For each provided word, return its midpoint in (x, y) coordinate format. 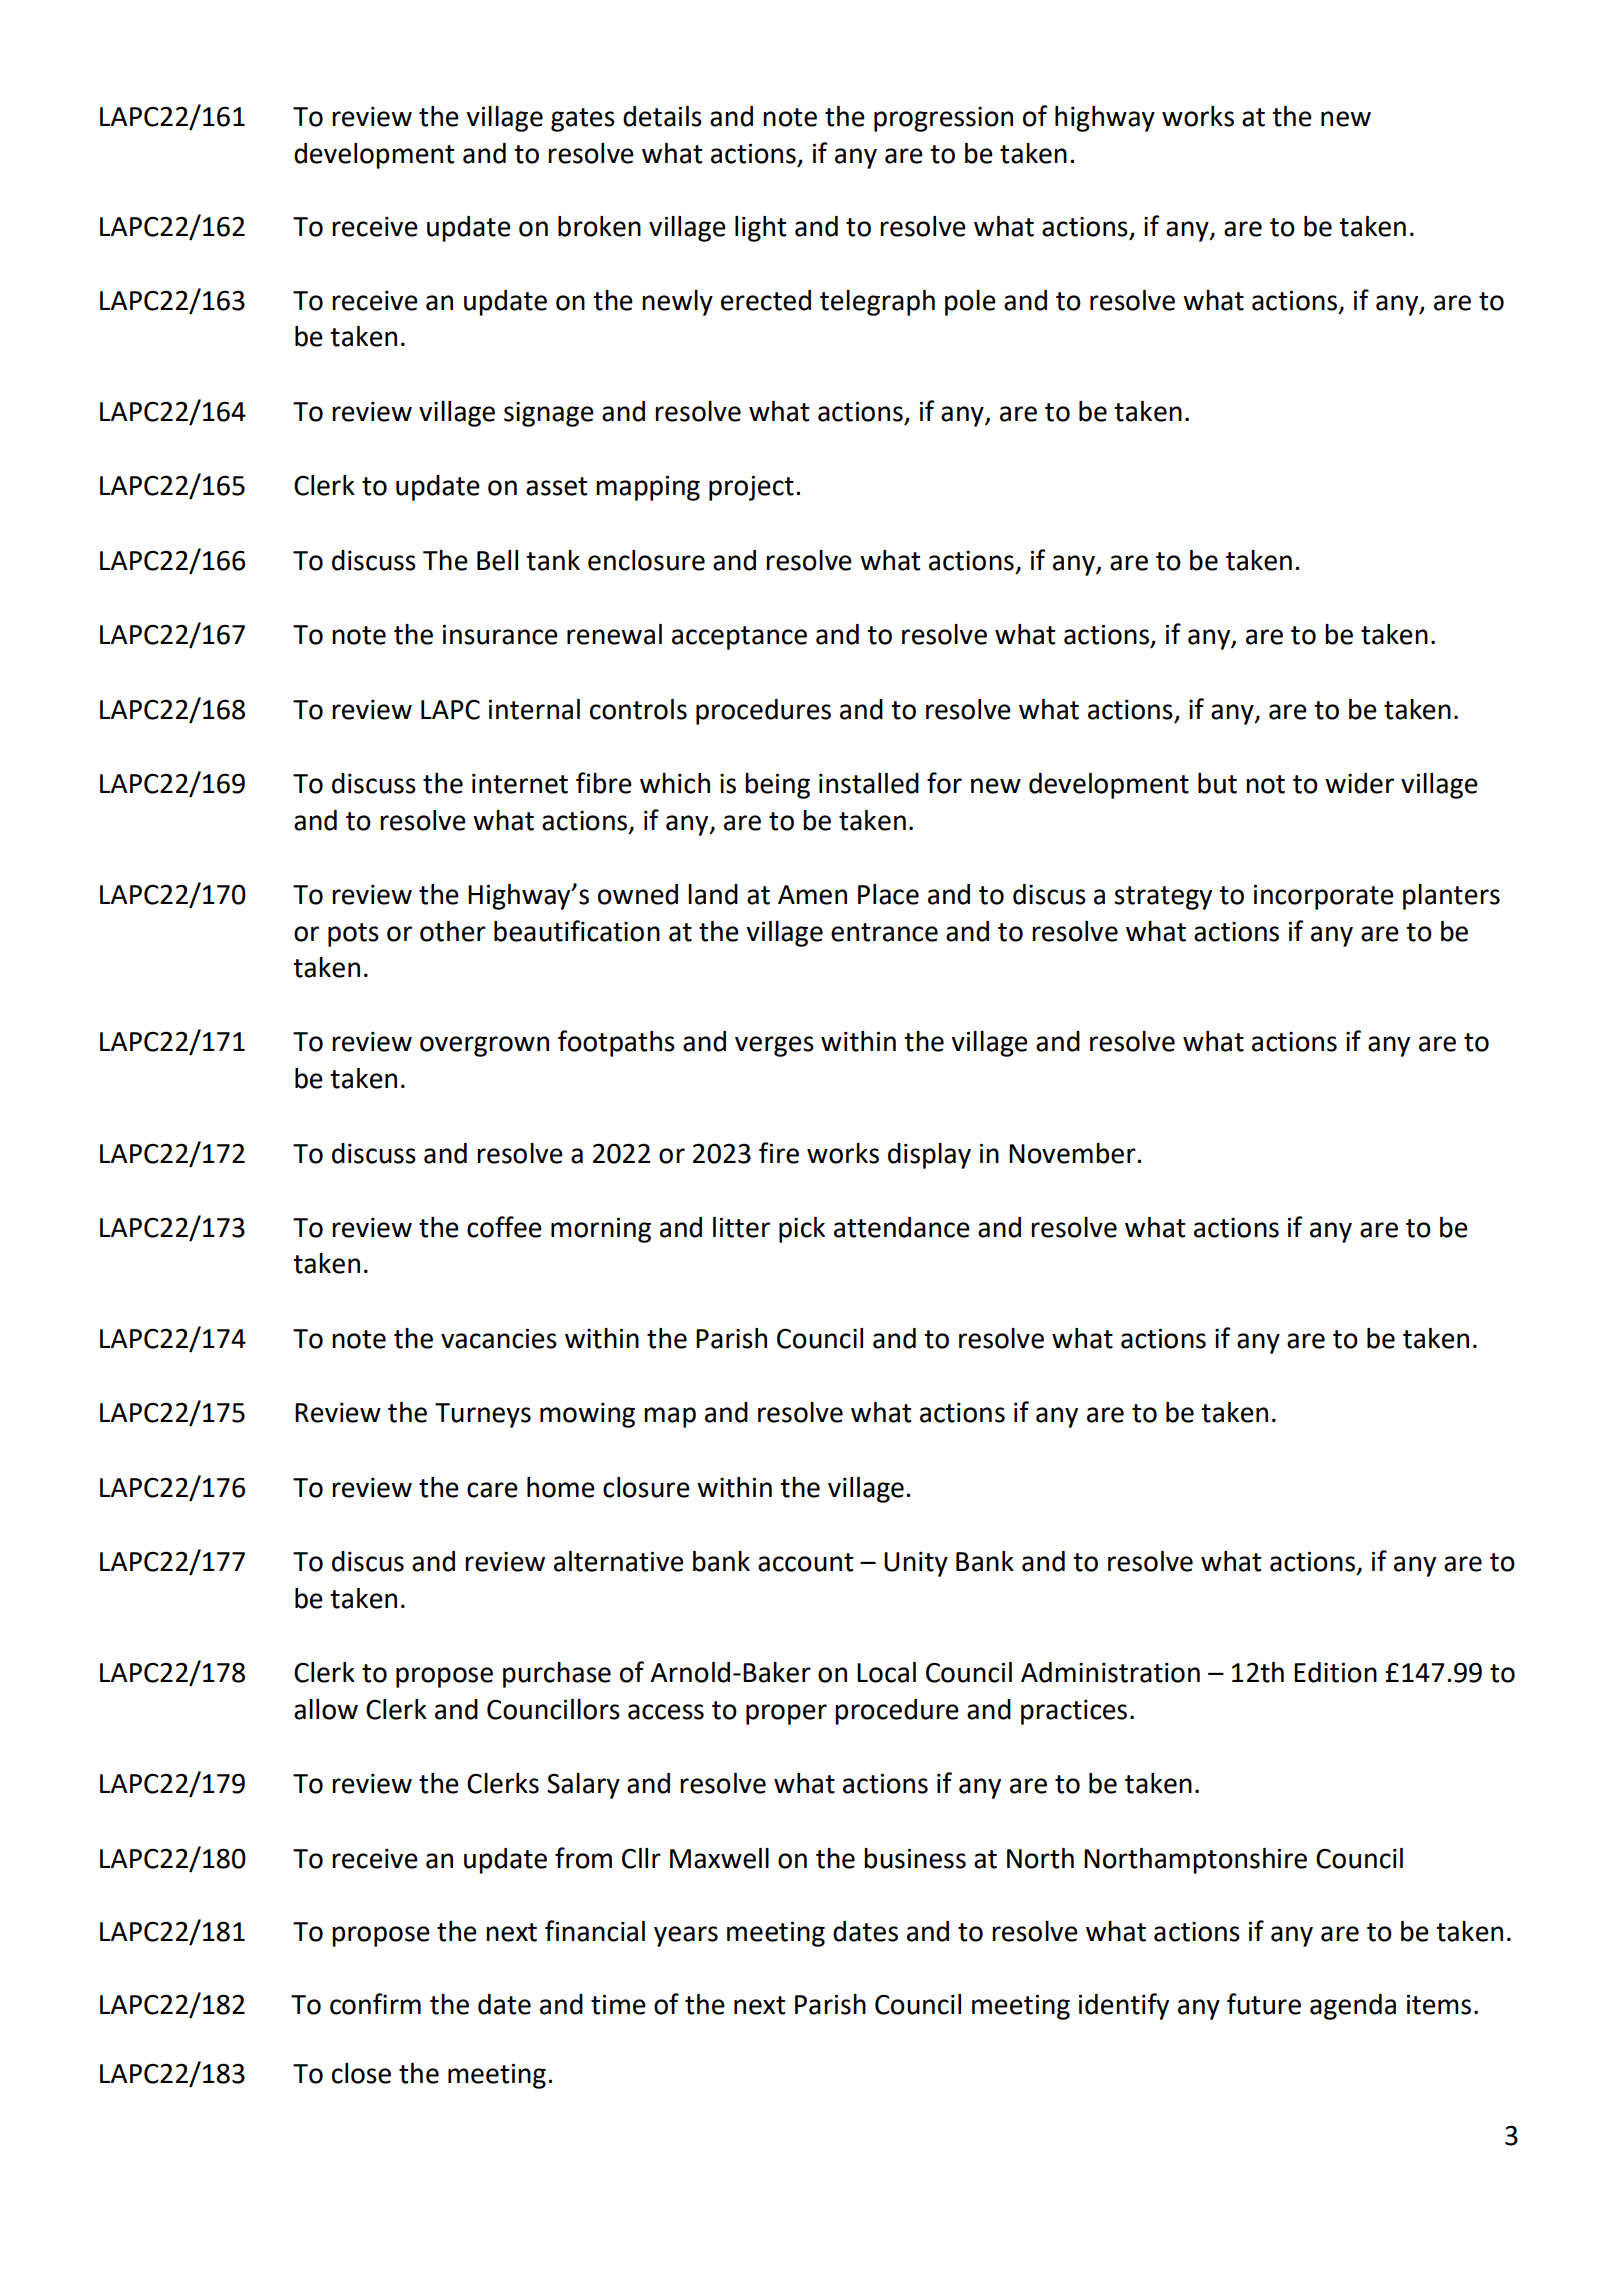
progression (943, 119)
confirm (375, 2004)
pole (970, 303)
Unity (916, 1564)
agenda (1353, 2007)
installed (869, 783)
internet (520, 784)
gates (583, 120)
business (915, 1858)
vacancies (499, 1338)
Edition (1335, 1672)
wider (1359, 783)
